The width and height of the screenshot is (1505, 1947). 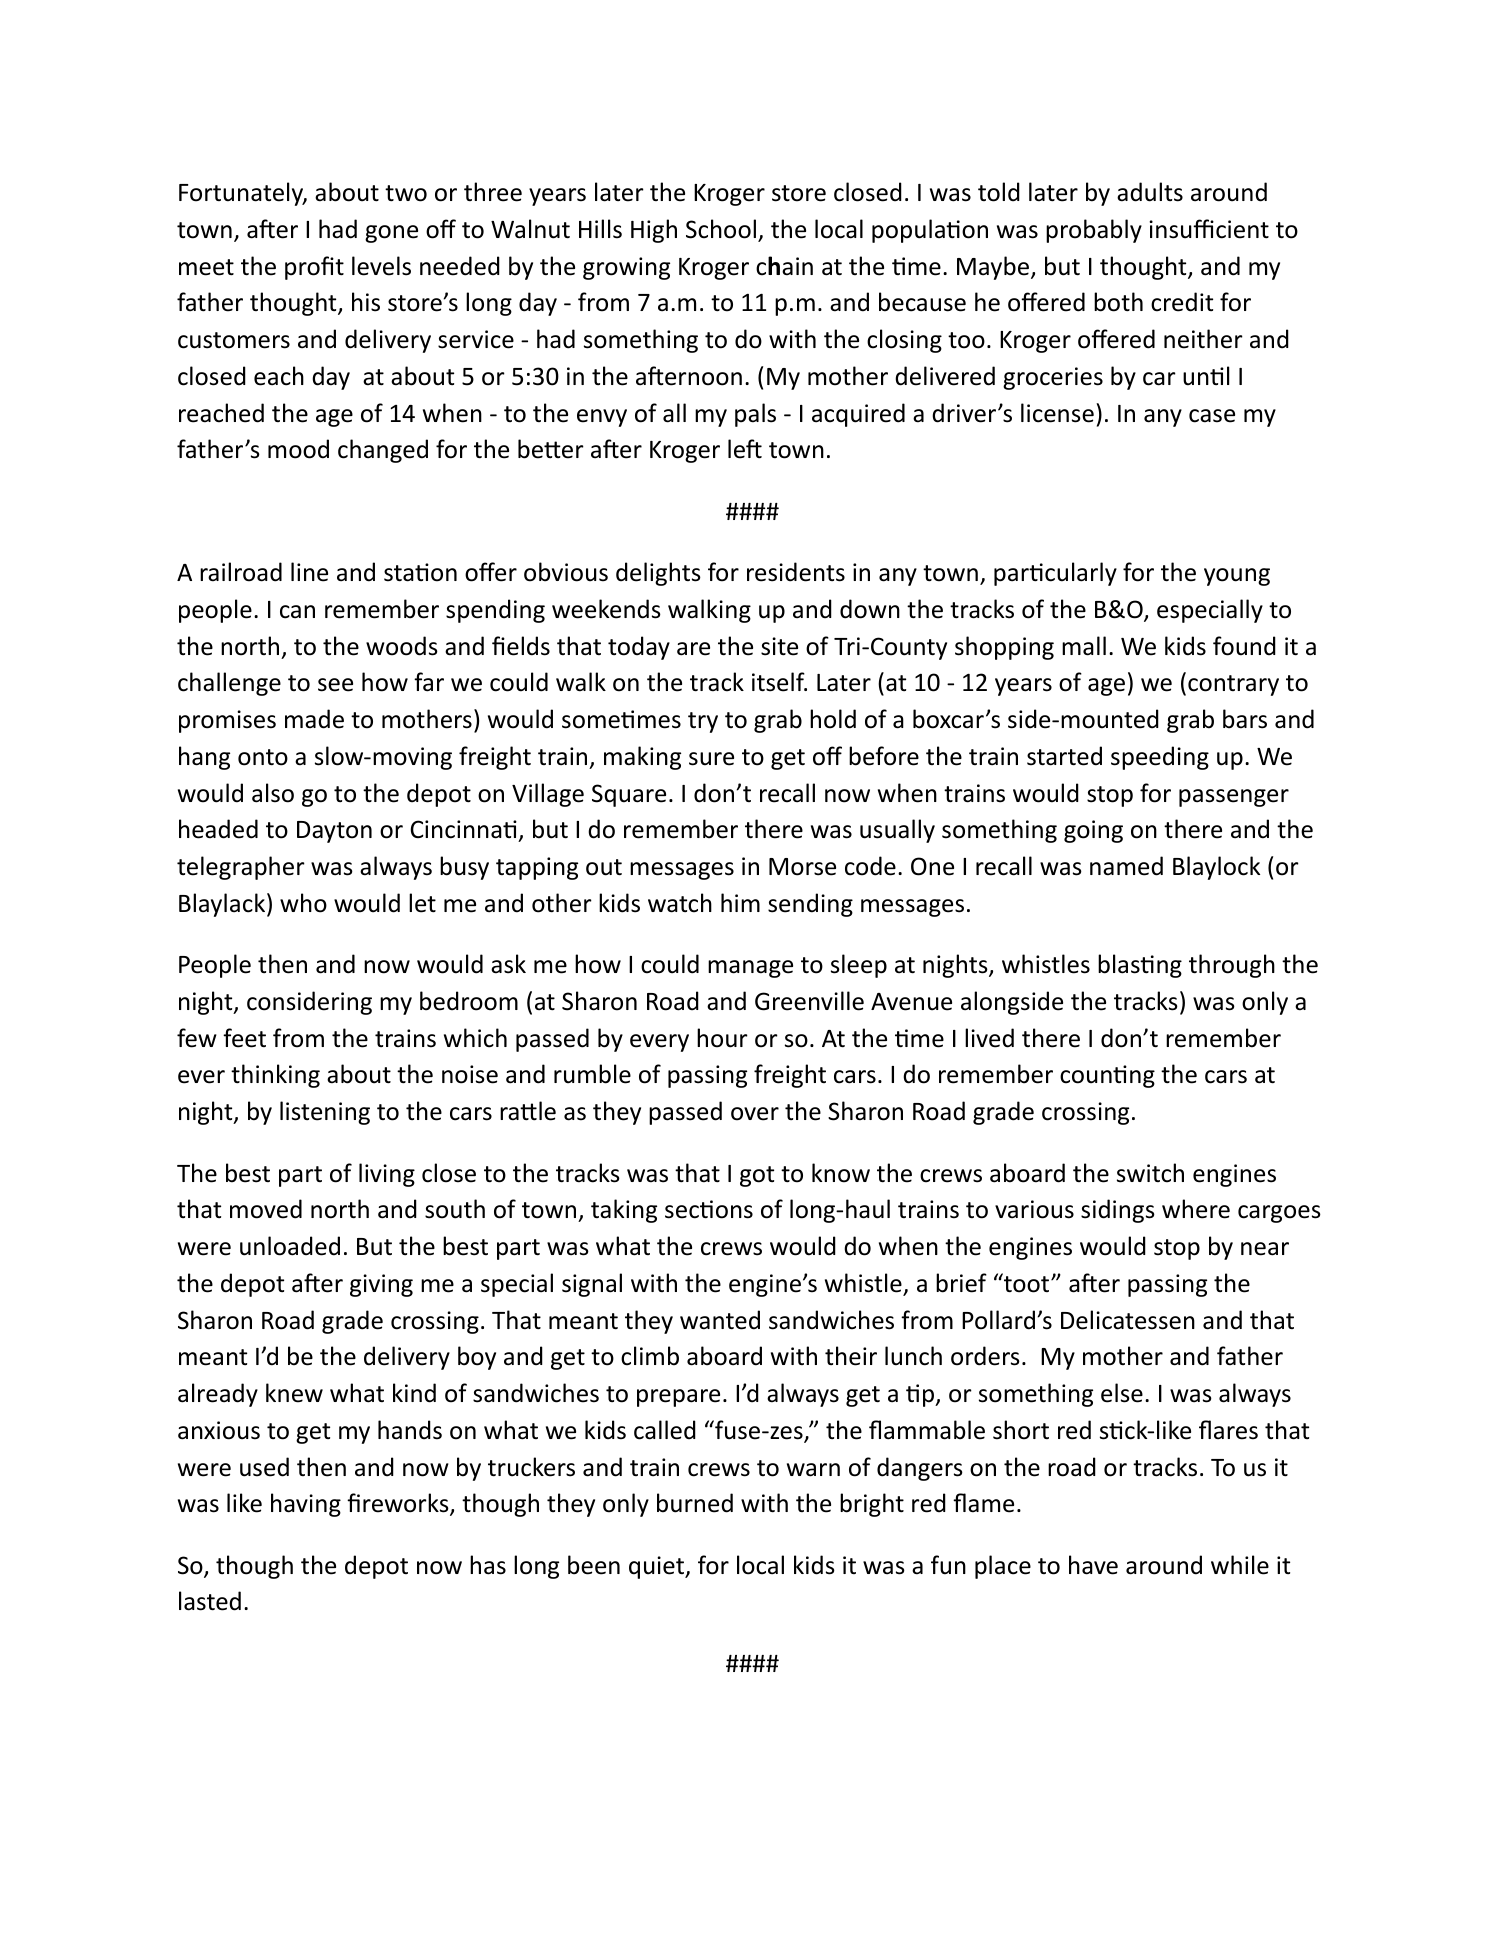 I want to click on named, so click(x=1126, y=866).
